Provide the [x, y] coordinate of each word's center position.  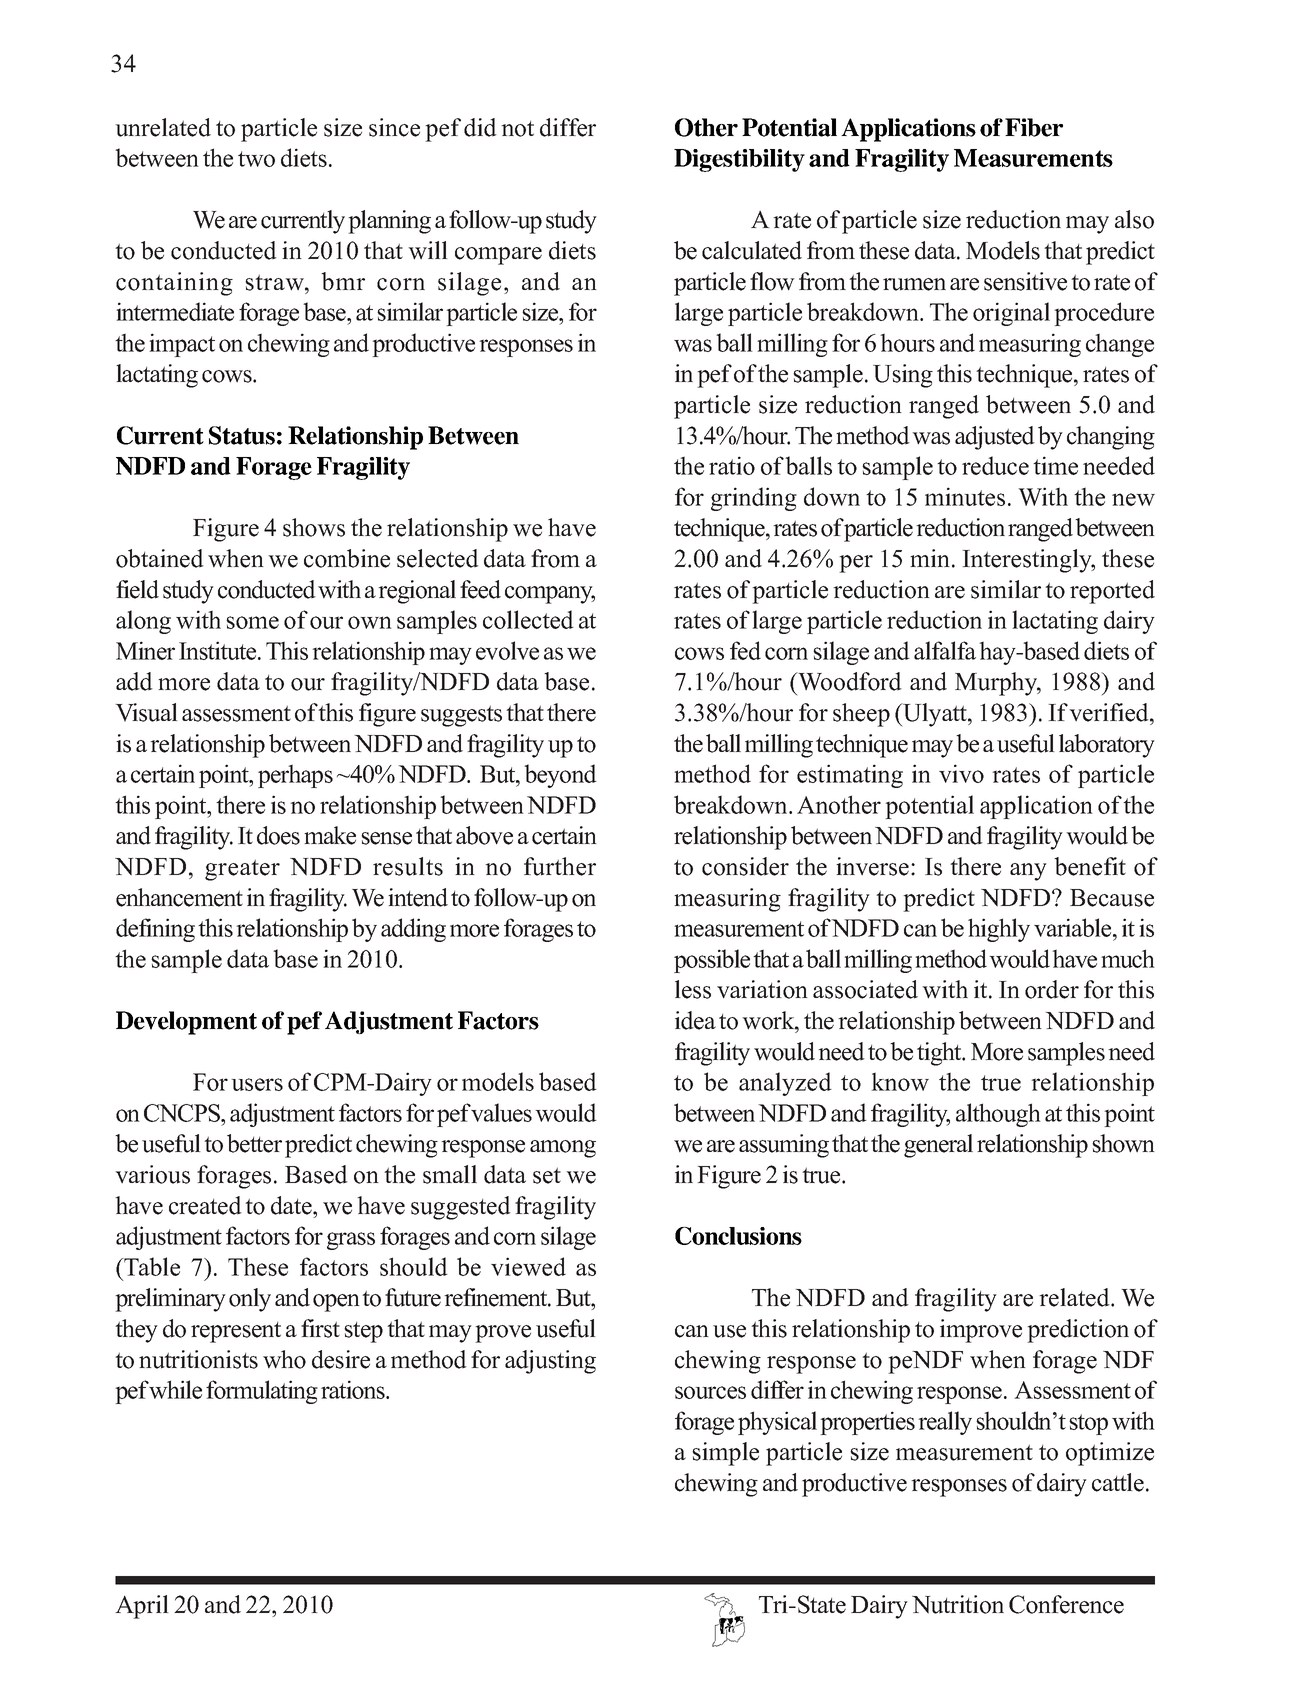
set [547, 1175]
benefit [1090, 866]
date [292, 1205]
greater [242, 870]
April [142, 1607]
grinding [754, 499]
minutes [965, 496]
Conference [1066, 1604]
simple [725, 1454]
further [560, 866]
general [938, 1146]
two [256, 159]
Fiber [1034, 127]
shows [314, 527]
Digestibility [739, 160]
